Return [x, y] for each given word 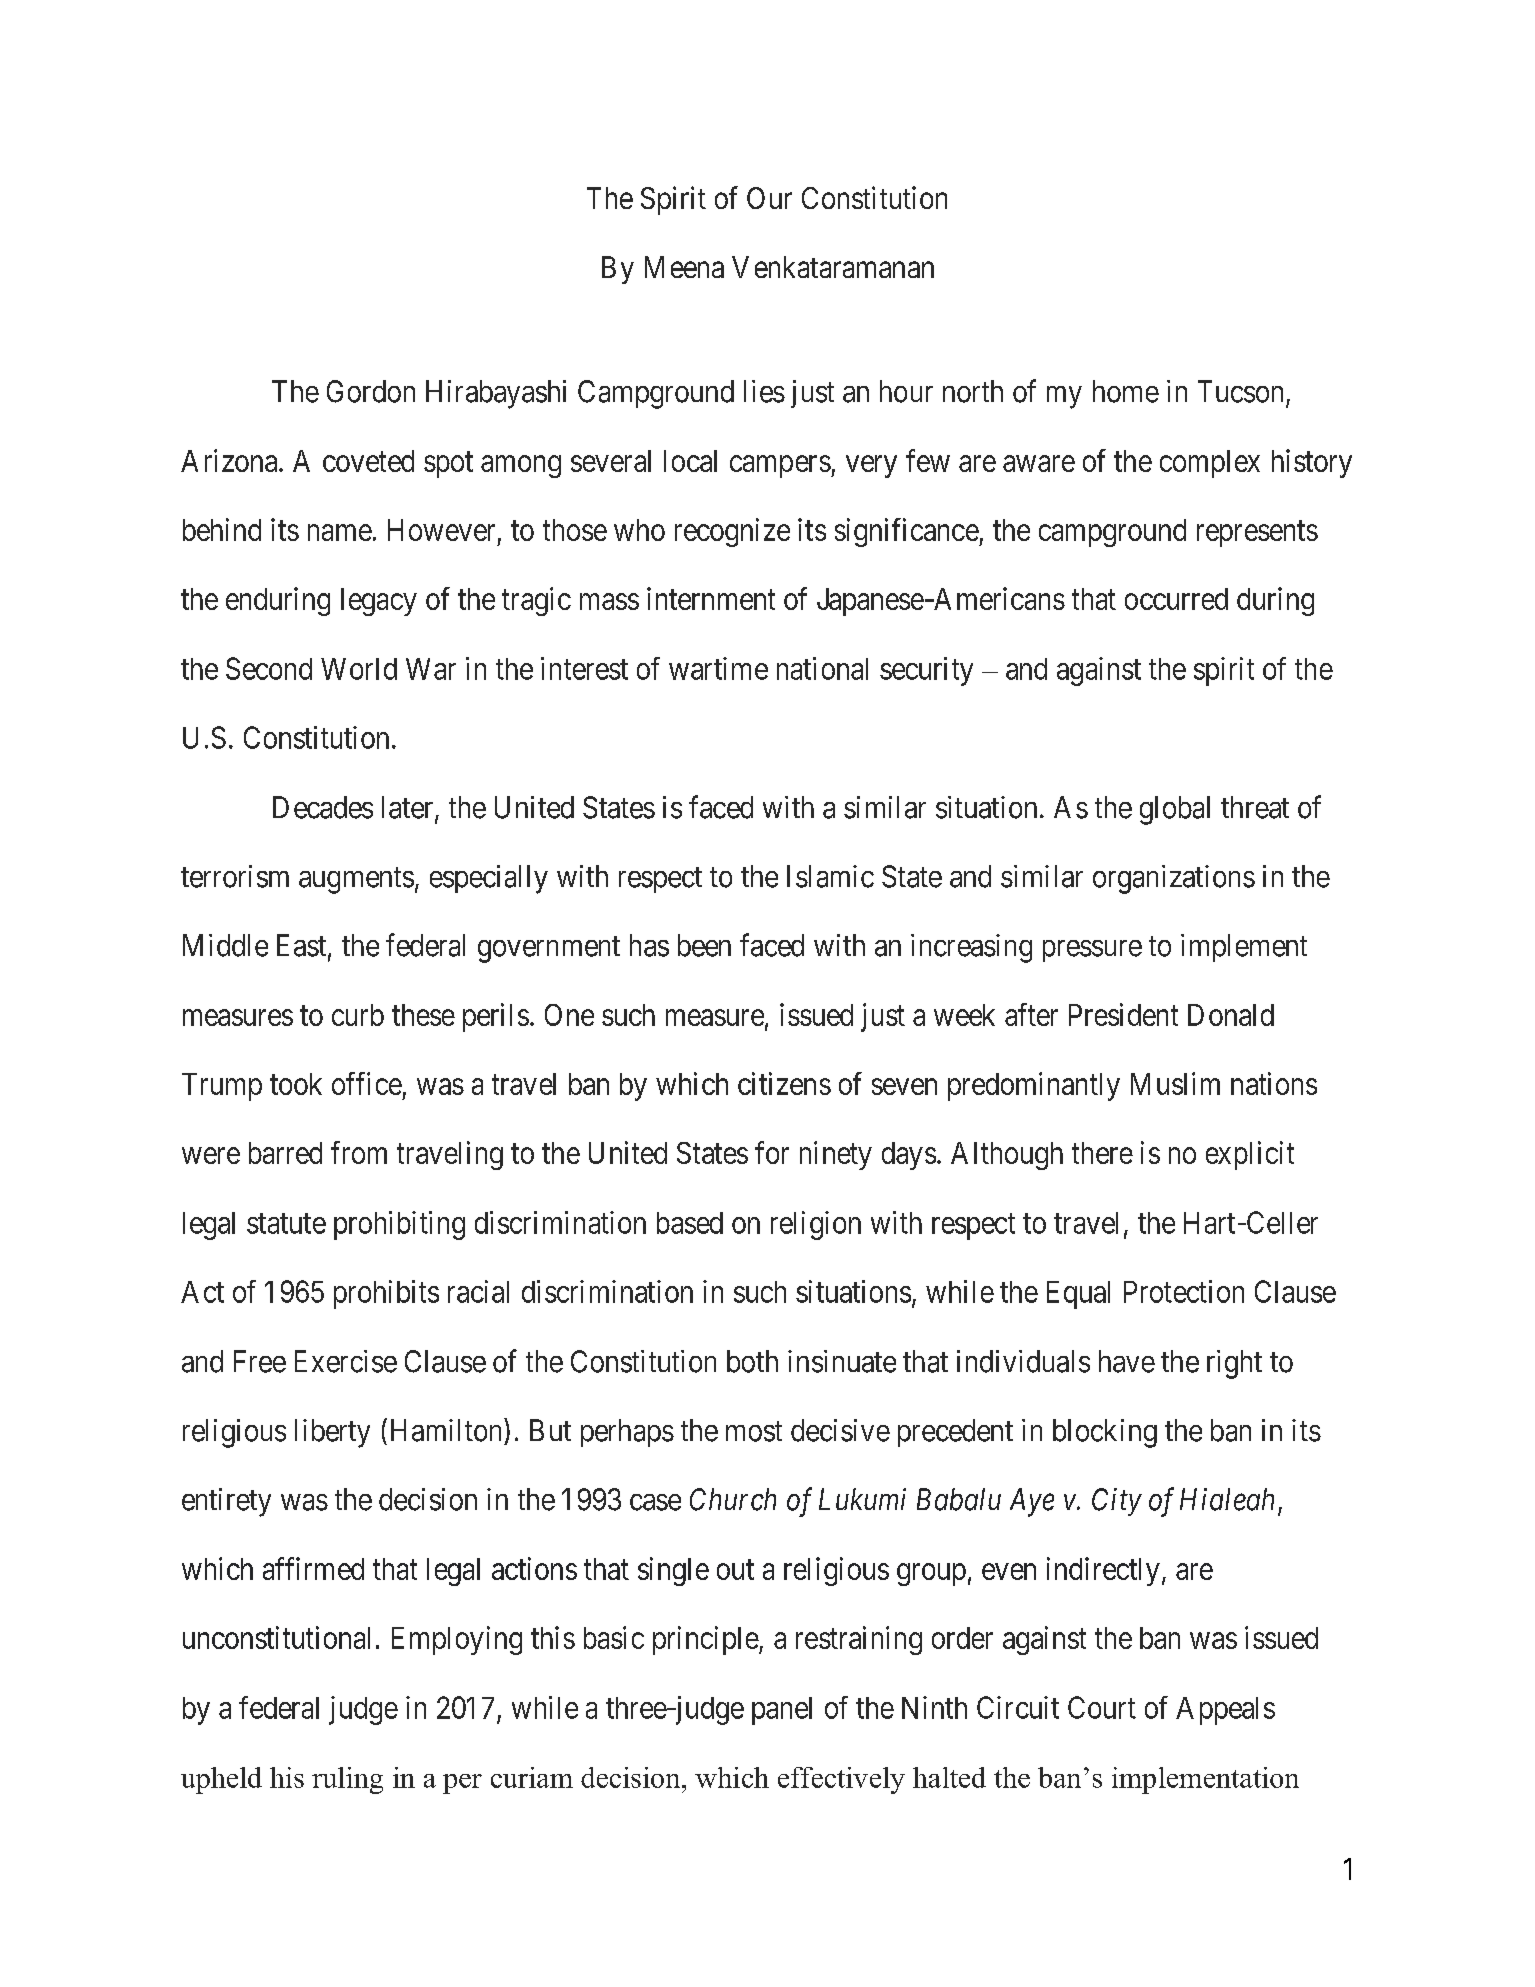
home [1126, 391]
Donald [1231, 1015]
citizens [784, 1083]
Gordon [371, 391]
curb [358, 1015]
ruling [347, 1780]
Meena [684, 267]
